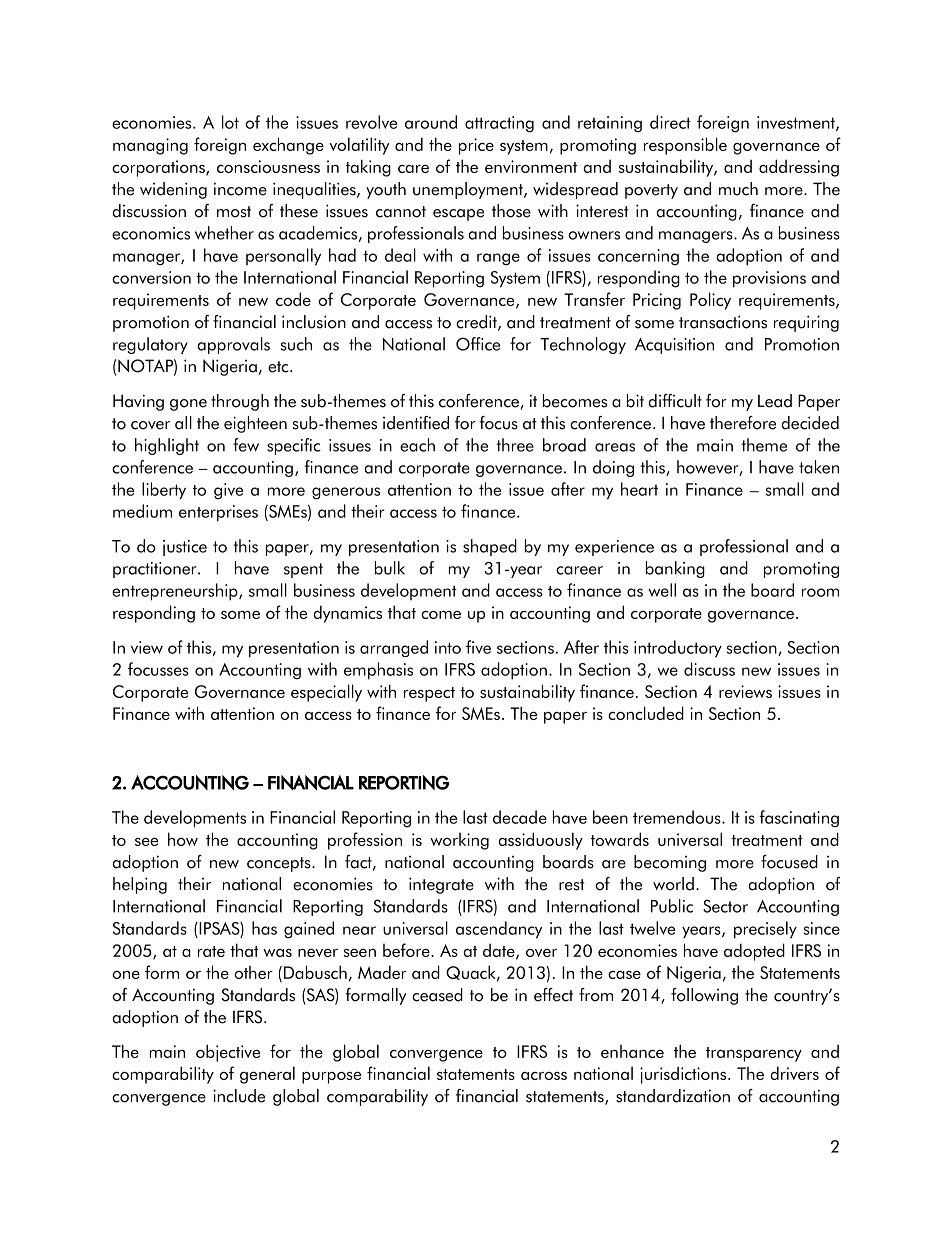 This screenshot has width=952, height=1233. Describe the element at coordinates (738, 189) in the screenshot. I see `much` at that location.
